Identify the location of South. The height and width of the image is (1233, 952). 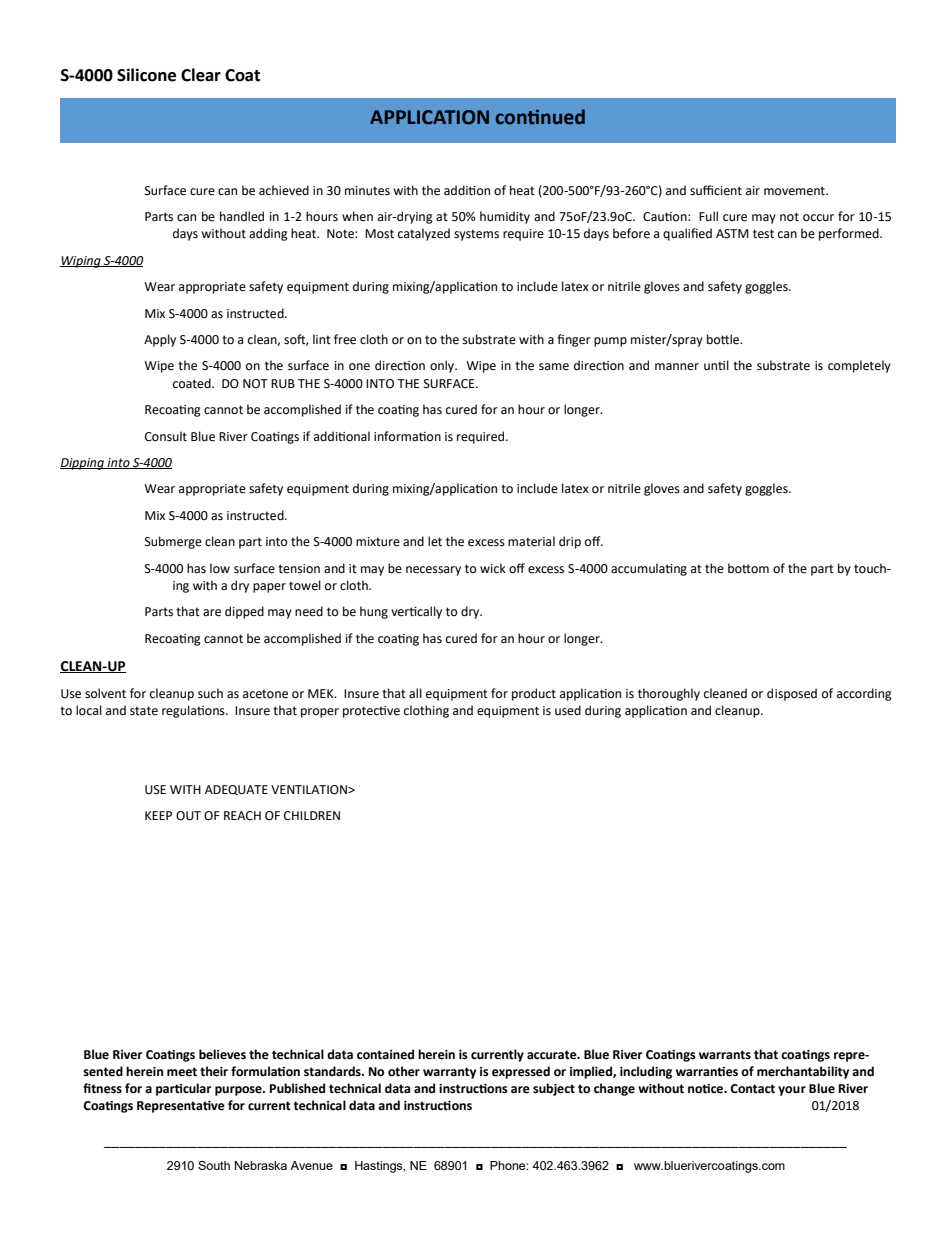
(214, 1165).
